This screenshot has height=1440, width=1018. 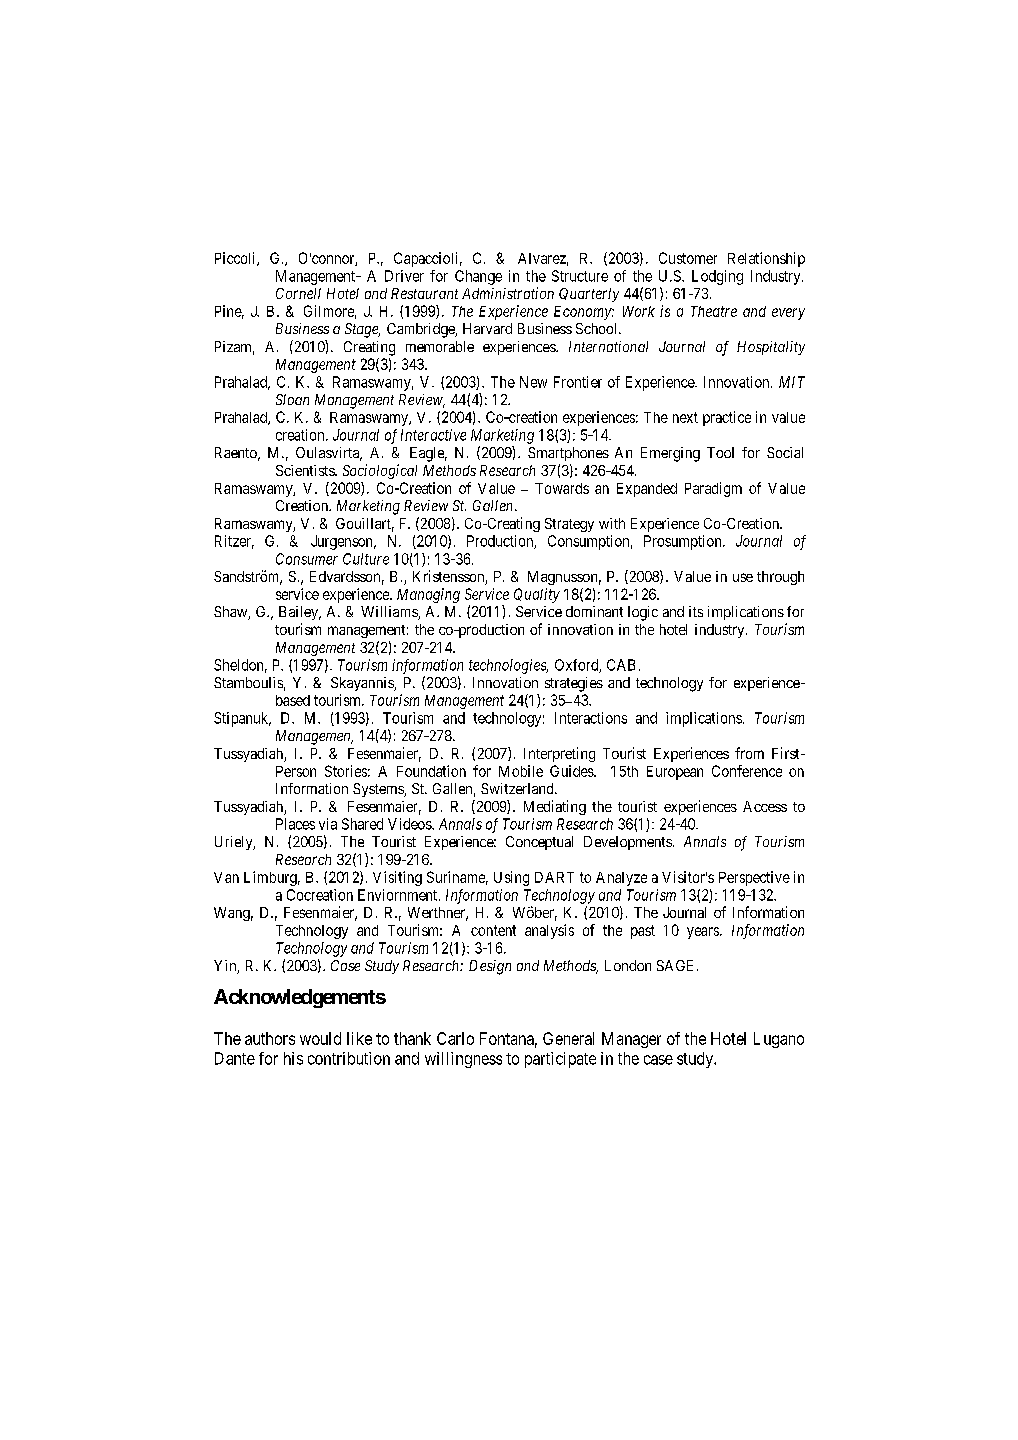 What do you see at coordinates (295, 824) in the screenshot?
I see `Places` at bounding box center [295, 824].
